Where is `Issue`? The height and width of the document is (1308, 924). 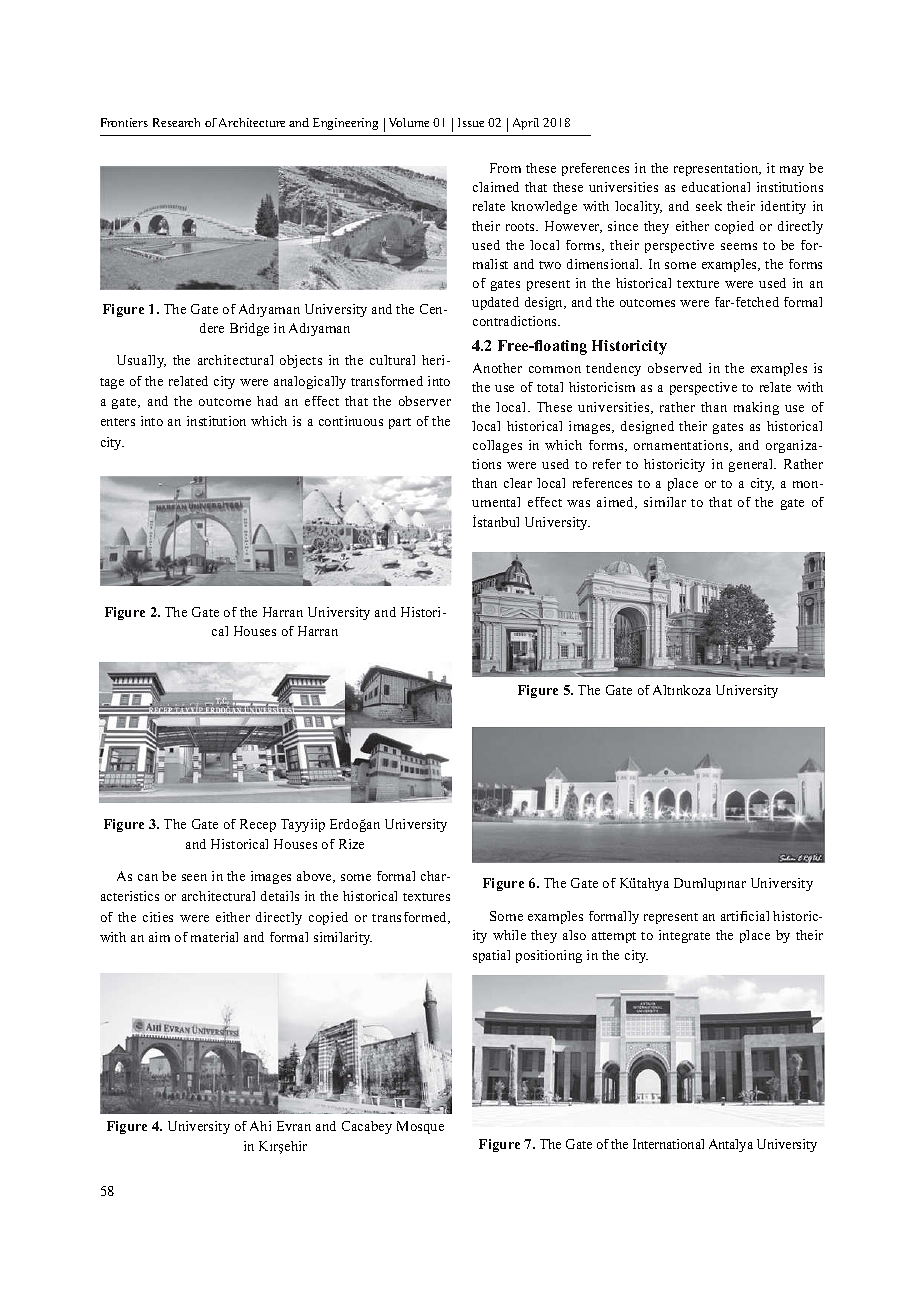
Issue is located at coordinates (471, 122).
